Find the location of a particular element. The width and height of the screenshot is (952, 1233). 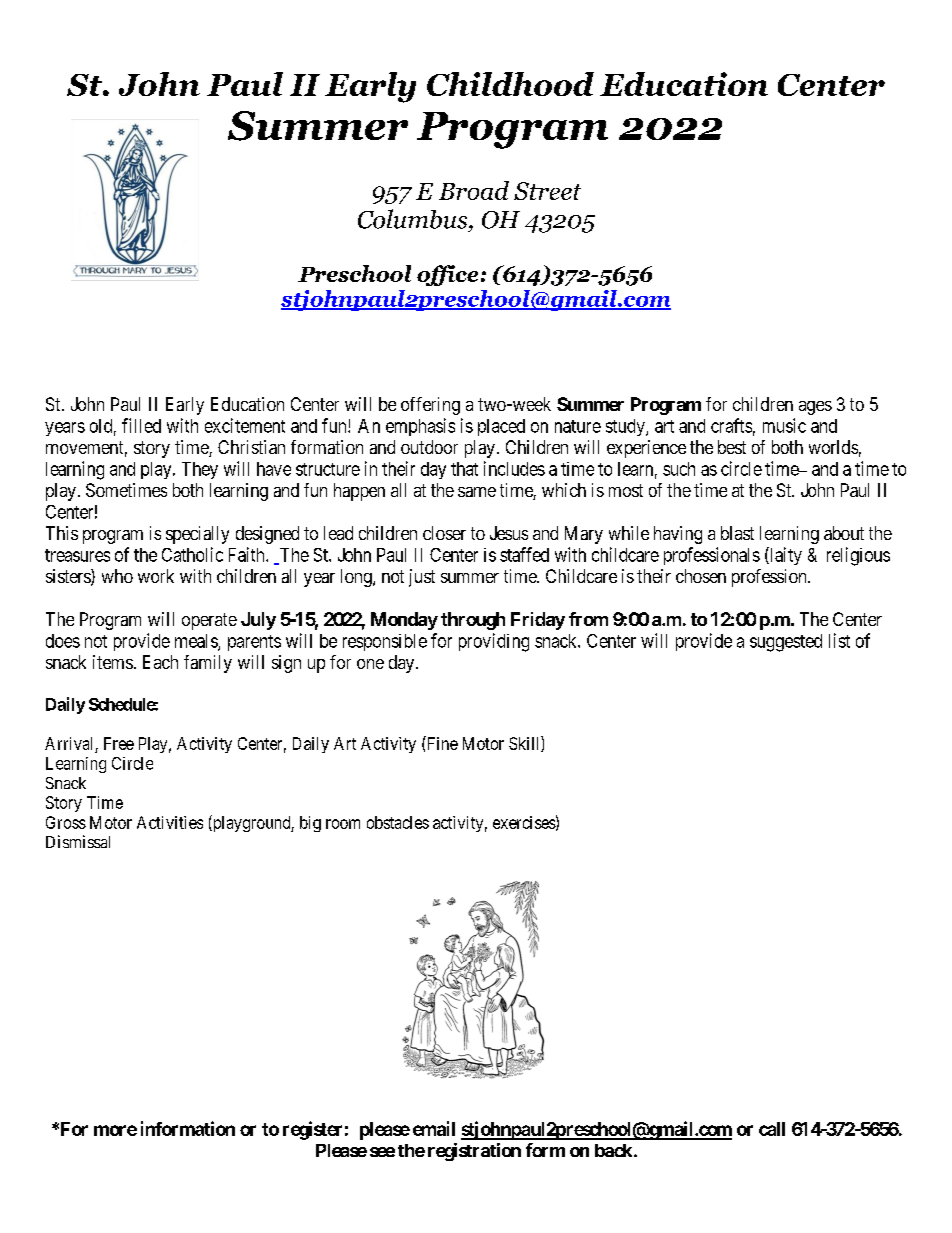

suggested is located at coordinates (786, 643).
